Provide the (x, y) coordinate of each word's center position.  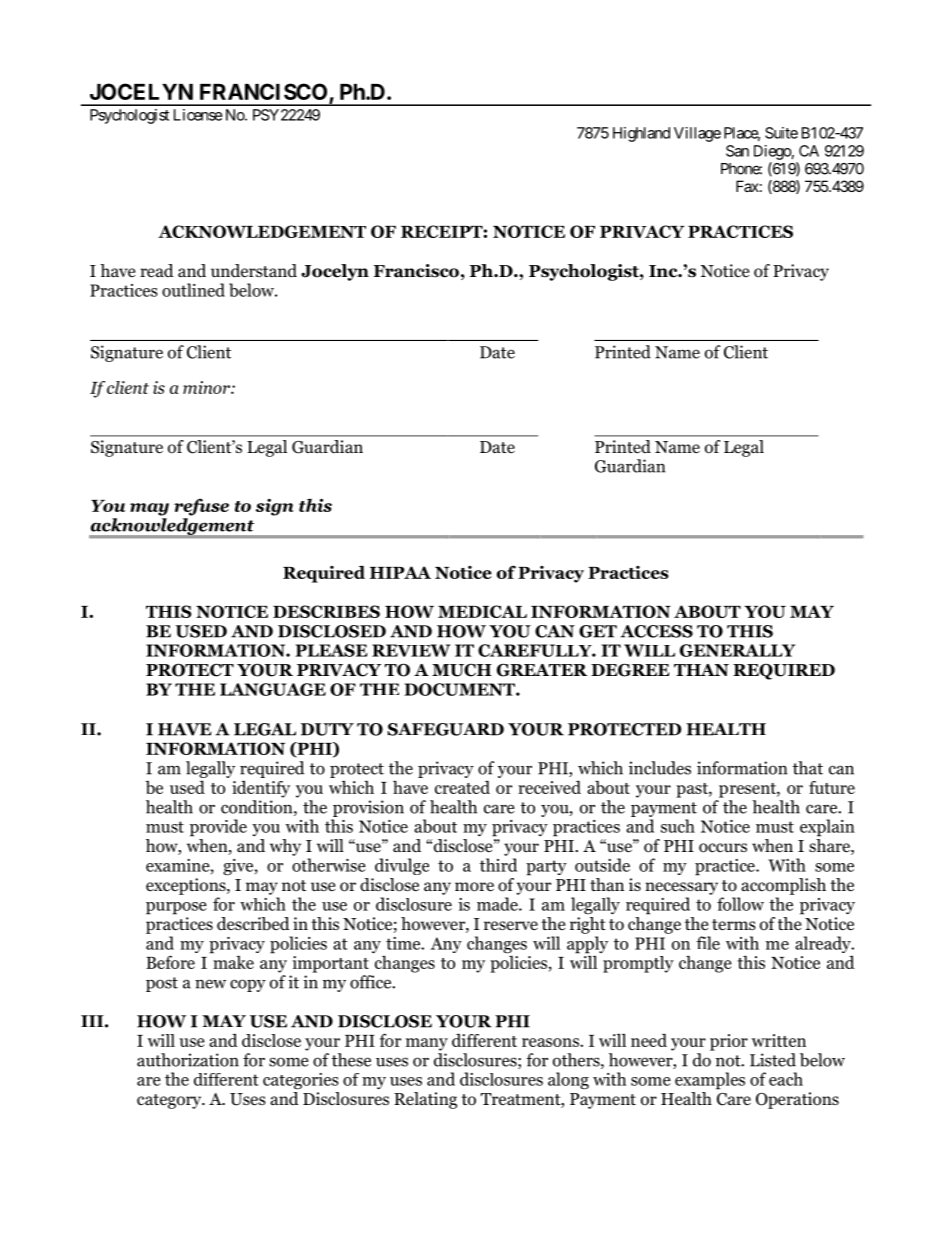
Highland (641, 134)
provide (218, 828)
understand (254, 271)
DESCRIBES (326, 611)
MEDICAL (482, 611)
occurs (723, 848)
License (198, 115)
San (737, 151)
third (498, 865)
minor (207, 387)
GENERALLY (737, 650)
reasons (551, 1042)
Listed (773, 1060)
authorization (188, 1060)
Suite (781, 133)
